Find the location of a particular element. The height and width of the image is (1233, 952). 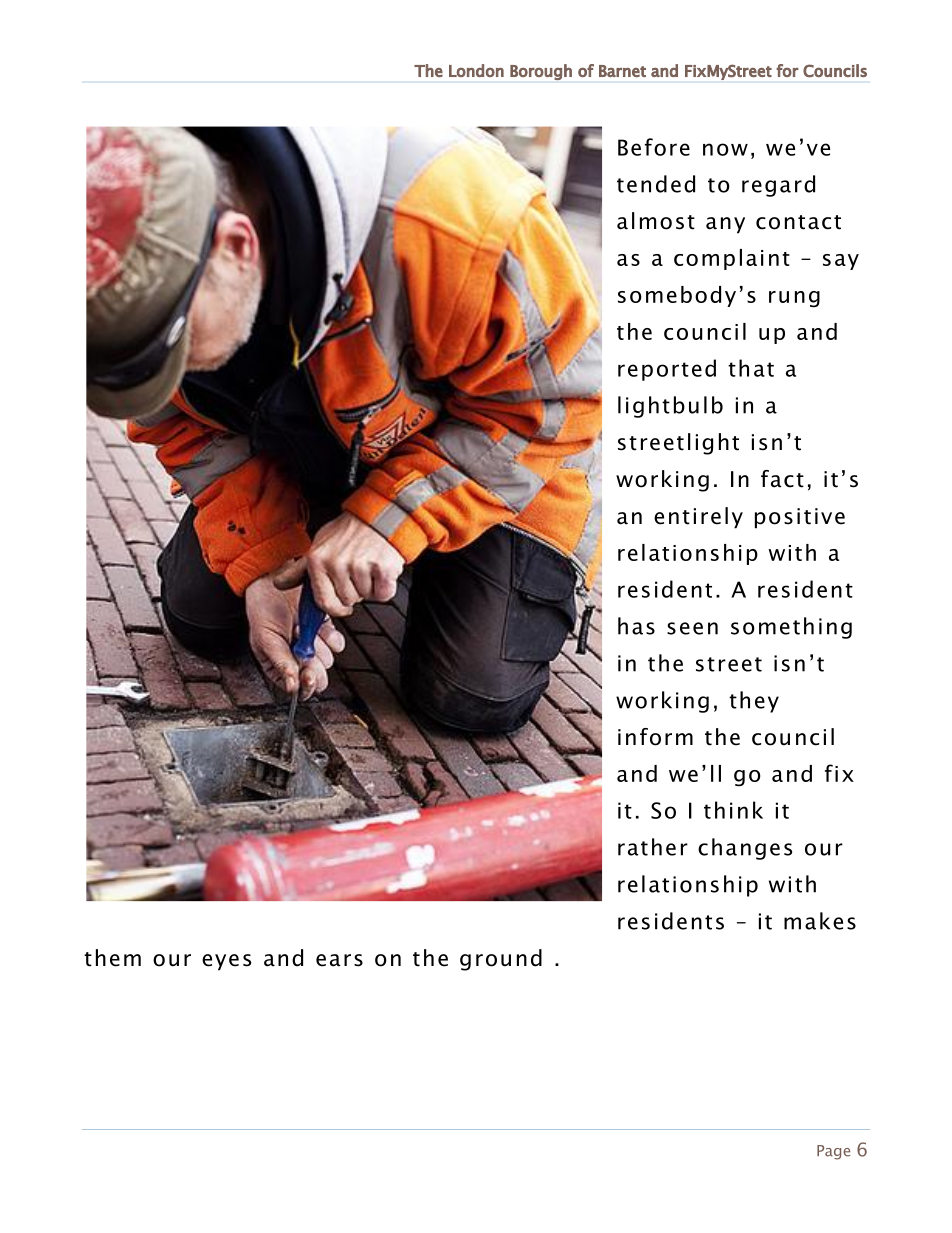

ground is located at coordinates (501, 960).
